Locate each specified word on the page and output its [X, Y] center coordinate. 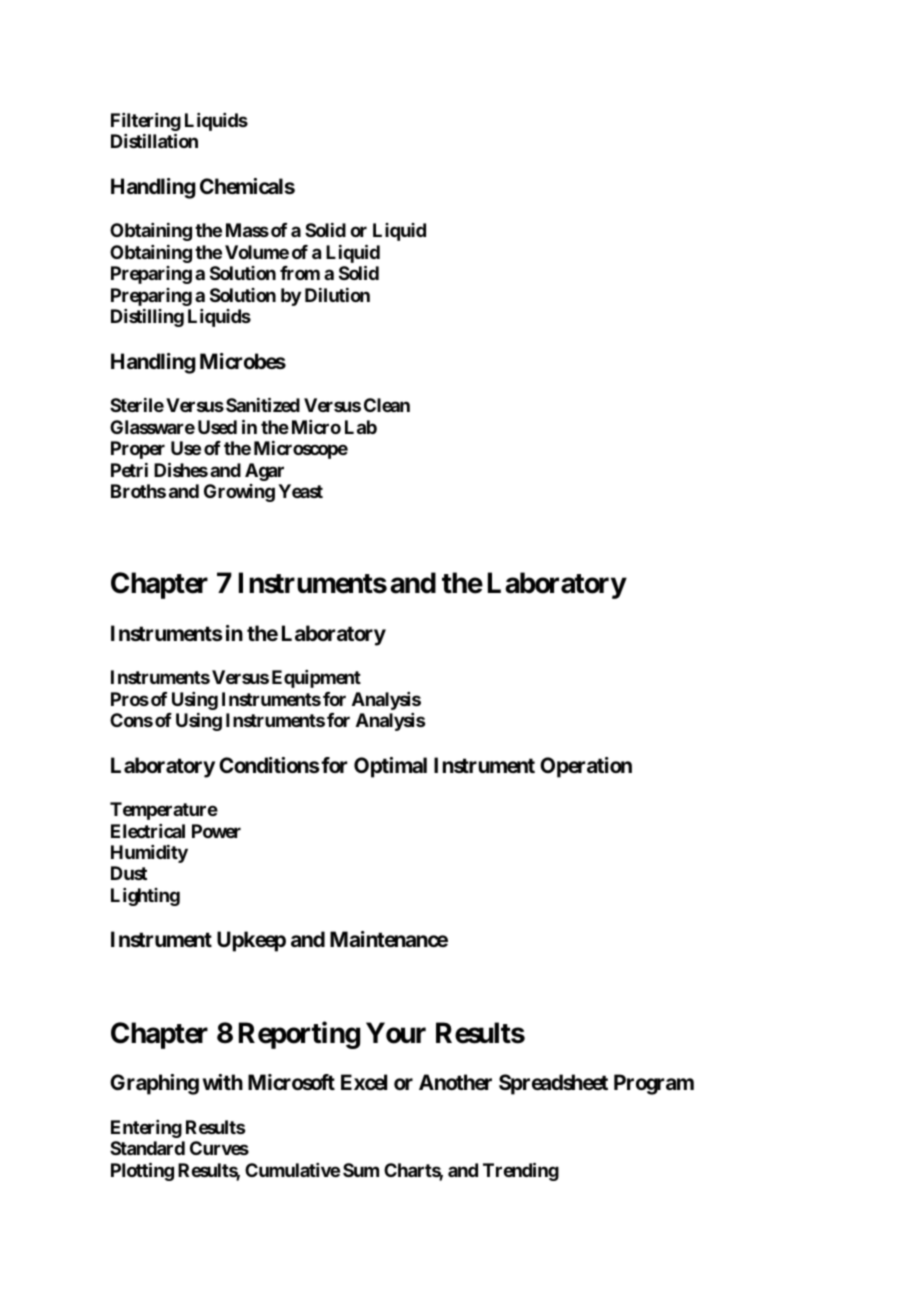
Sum [361, 1170]
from [300, 273]
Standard [147, 1148]
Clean [387, 405]
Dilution [337, 295]
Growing [239, 493]
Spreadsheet [553, 1084]
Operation [586, 767]
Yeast [300, 491]
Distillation [154, 140]
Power [216, 831]
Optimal [390, 767]
